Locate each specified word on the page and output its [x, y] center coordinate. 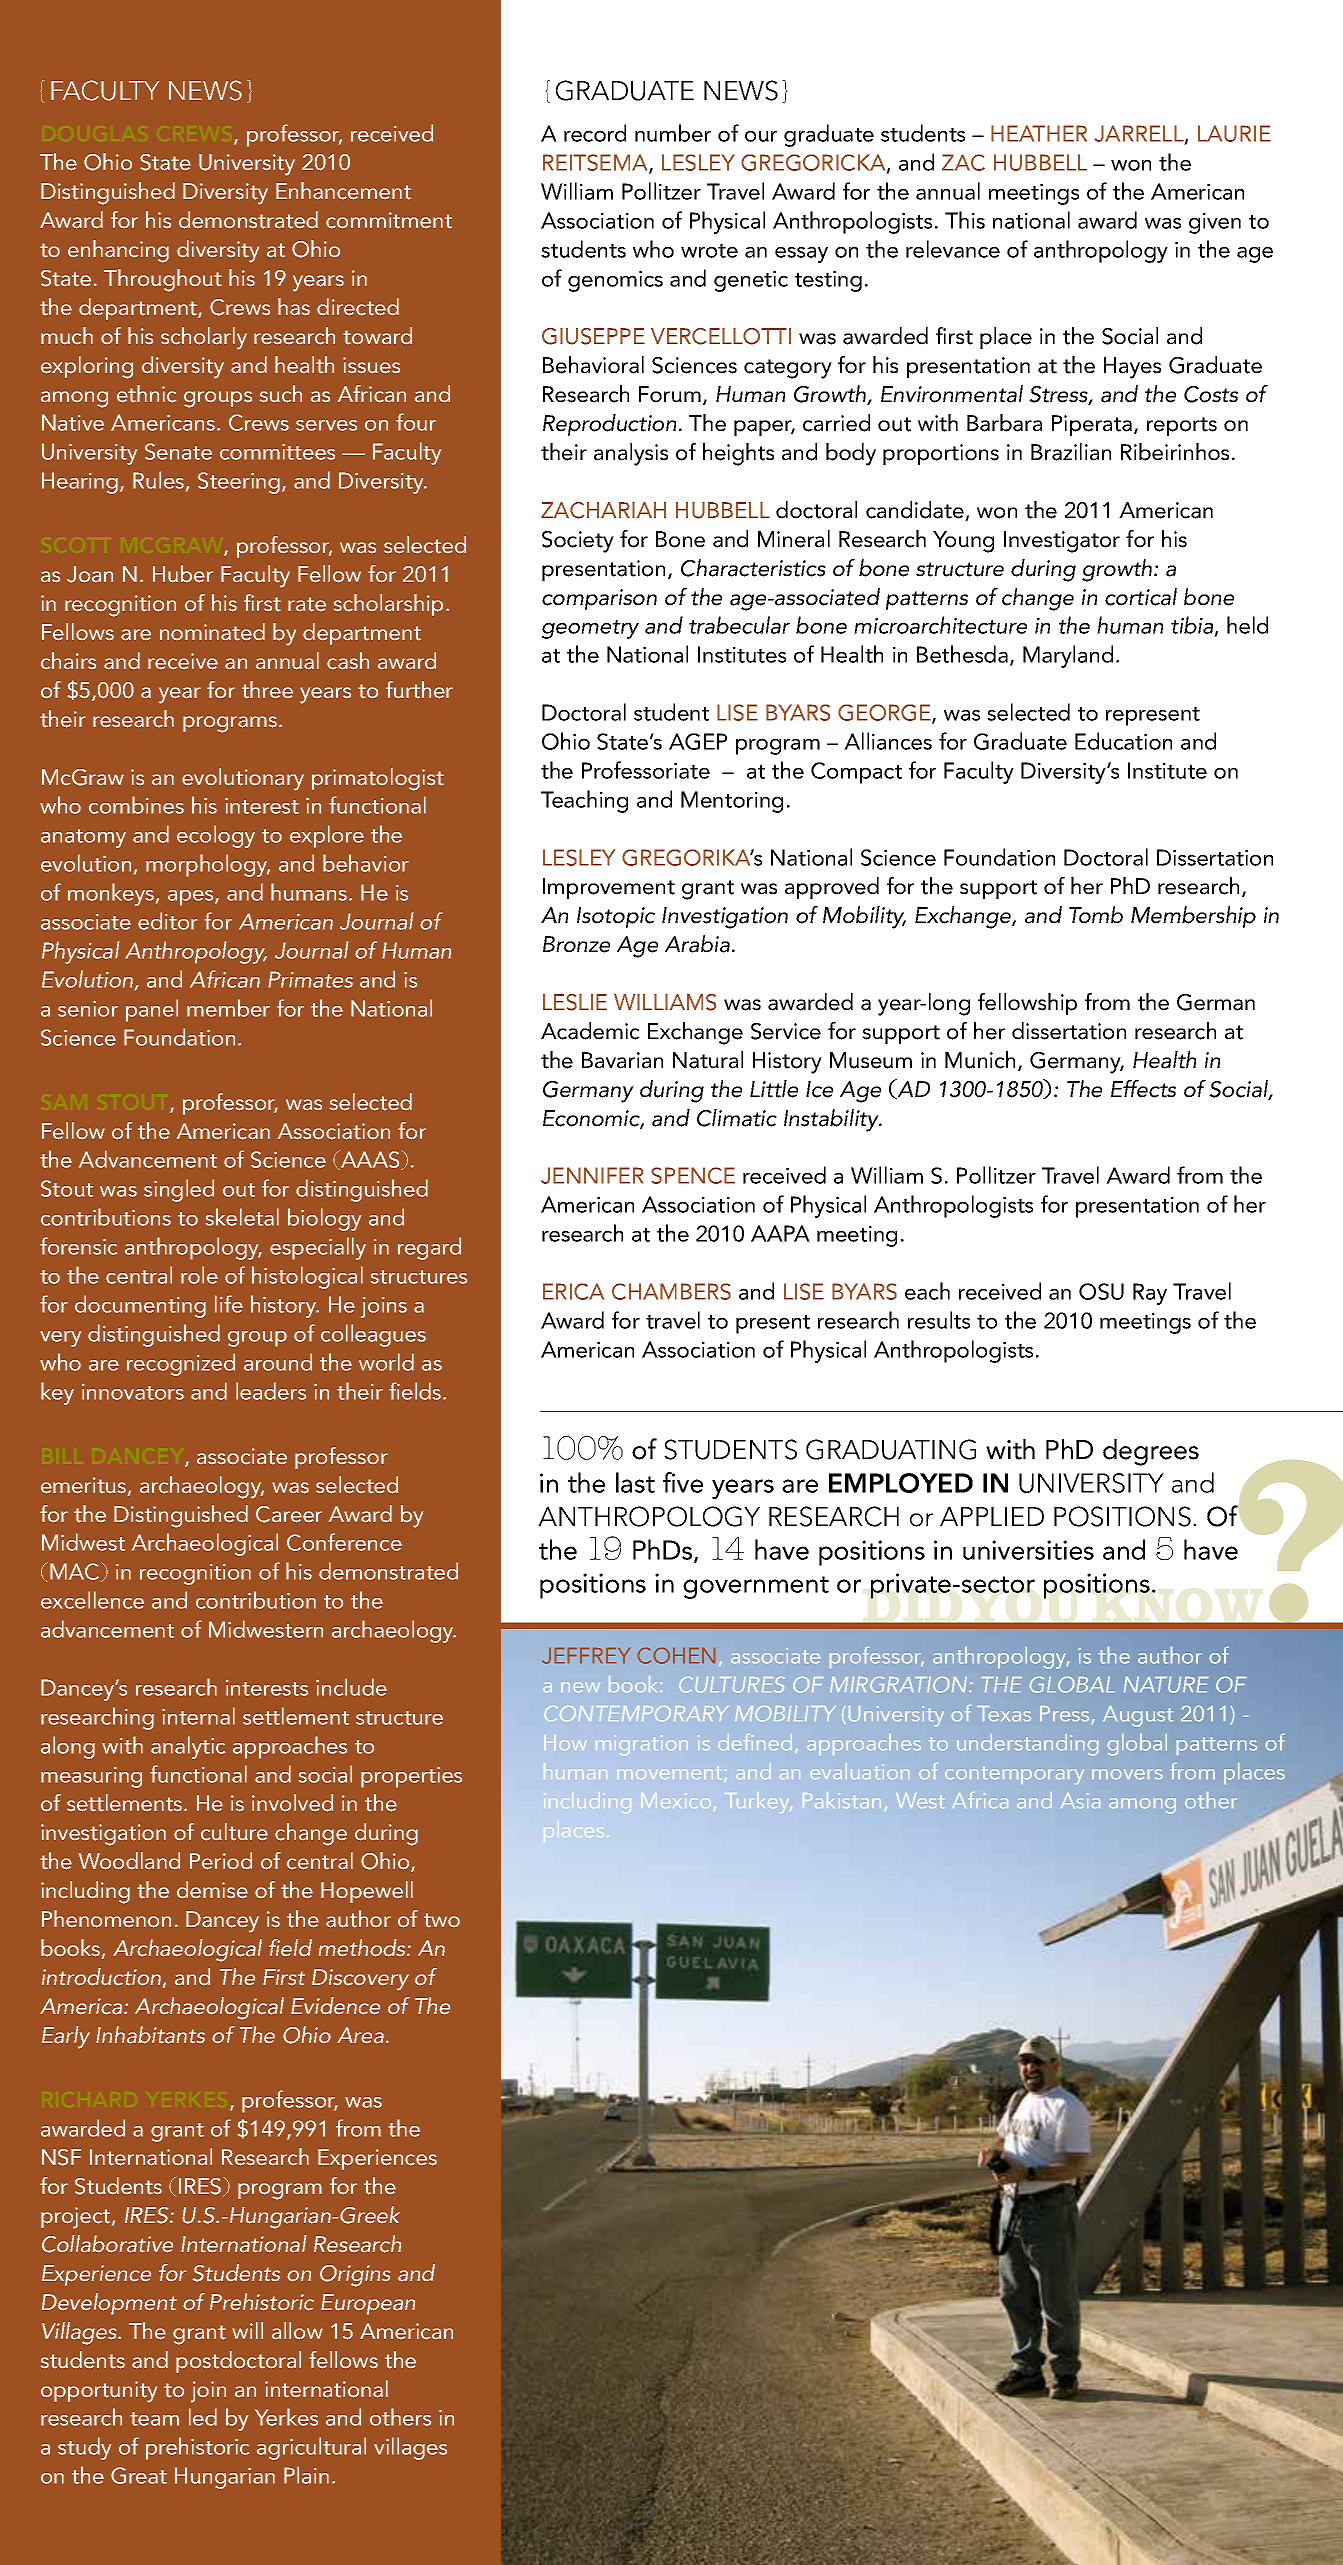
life [229, 1304]
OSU [1101, 1291]
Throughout [163, 280]
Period [221, 1861]
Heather [1039, 133]
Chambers [671, 1291]
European [368, 2304]
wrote [709, 251]
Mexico [676, 1801]
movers [1127, 1774]
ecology [216, 836]
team [154, 2419]
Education [1123, 741]
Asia [1080, 1801]
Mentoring [732, 802]
